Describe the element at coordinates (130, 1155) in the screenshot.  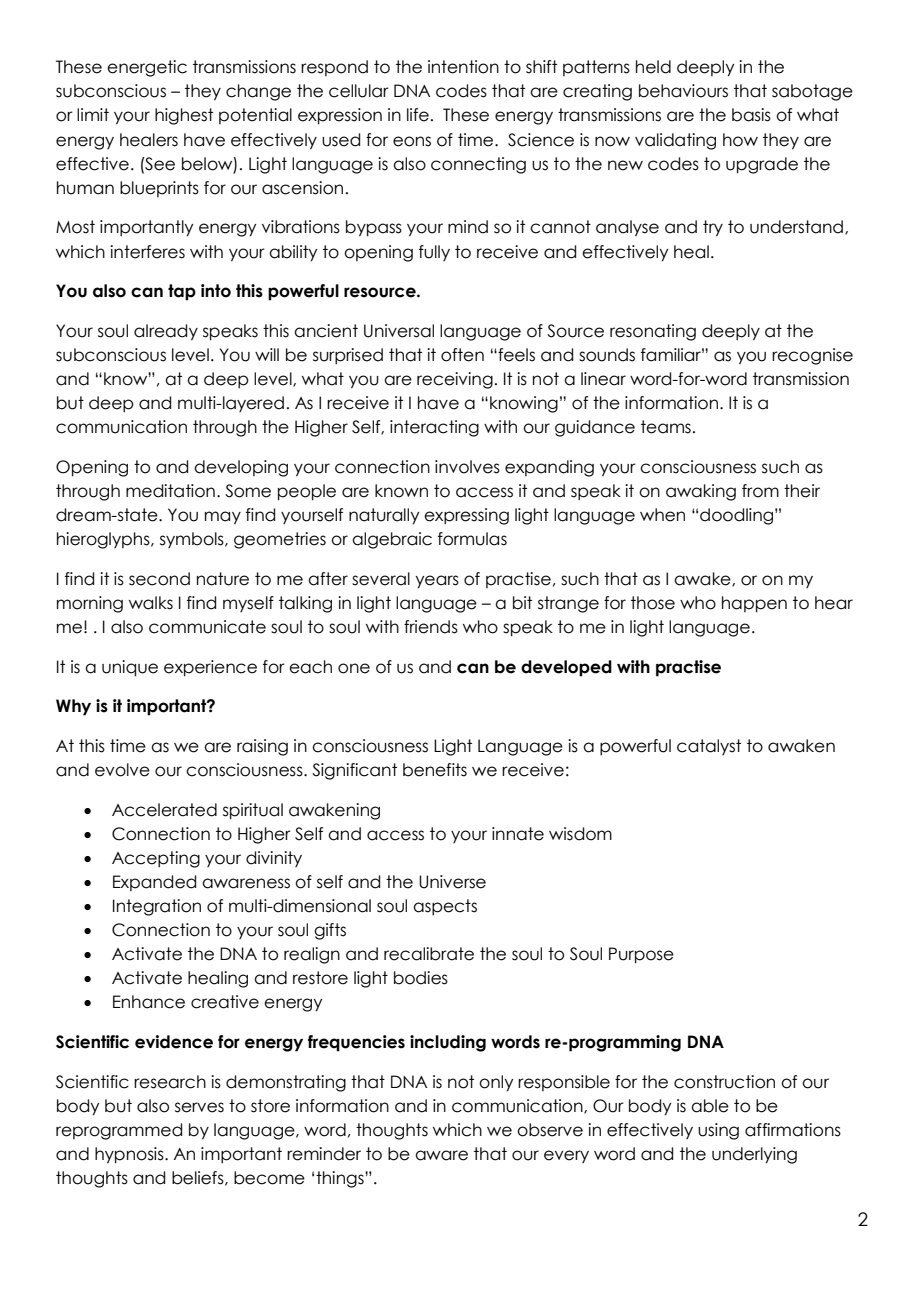
I see `hypnosis` at that location.
